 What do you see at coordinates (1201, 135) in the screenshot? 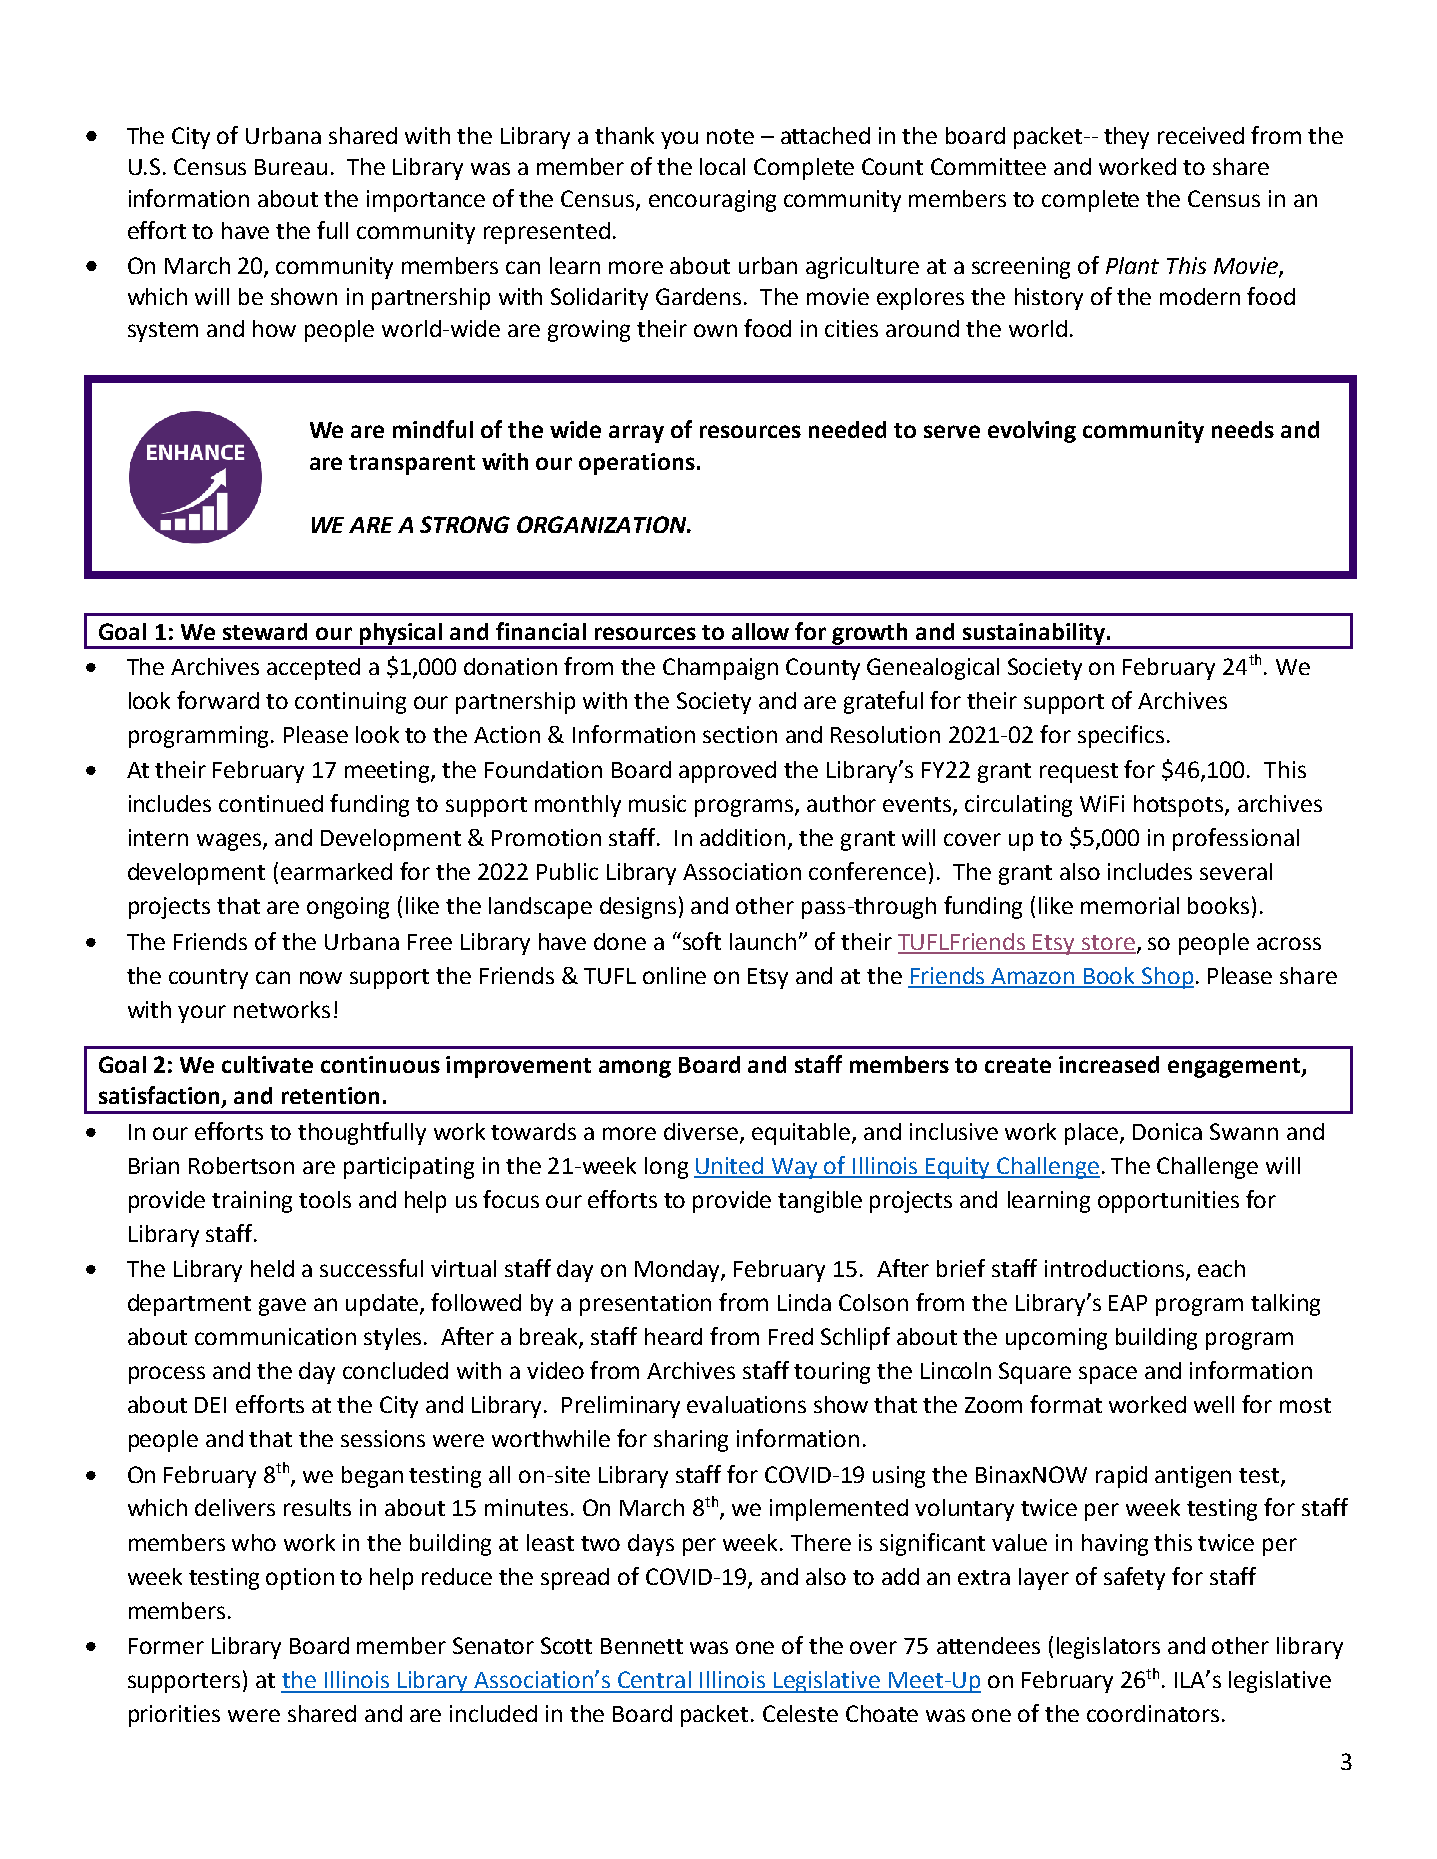
I see `received` at bounding box center [1201, 135].
